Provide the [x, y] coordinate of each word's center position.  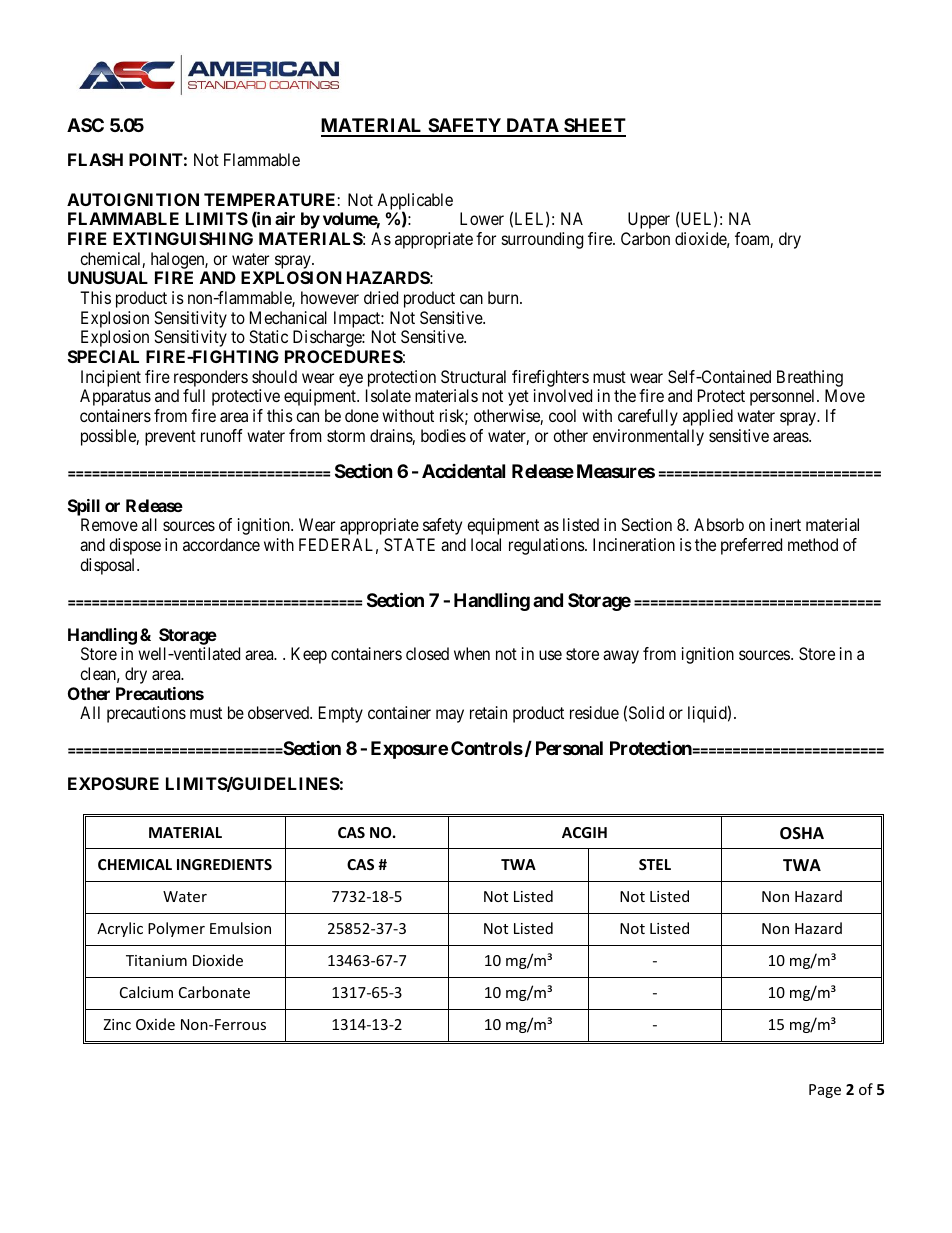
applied [708, 417]
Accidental [463, 471]
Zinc [117, 1024]
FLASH [95, 159]
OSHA [802, 833]
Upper [649, 220]
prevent [170, 438]
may [450, 716]
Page [825, 1091]
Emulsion [240, 928]
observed [279, 712]
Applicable [415, 202]
